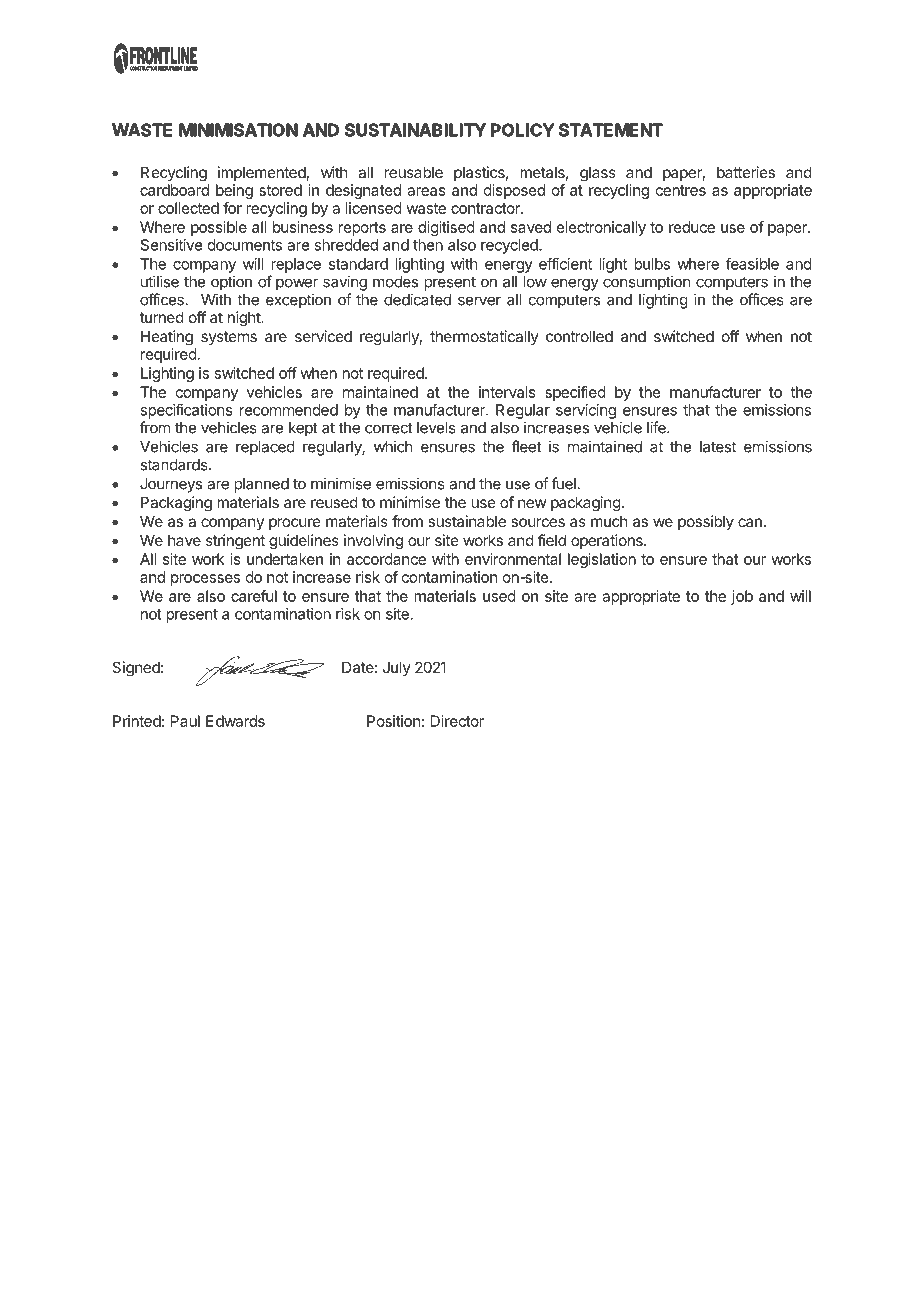 The height and width of the page is (1308, 924). I want to click on systems, so click(229, 338).
